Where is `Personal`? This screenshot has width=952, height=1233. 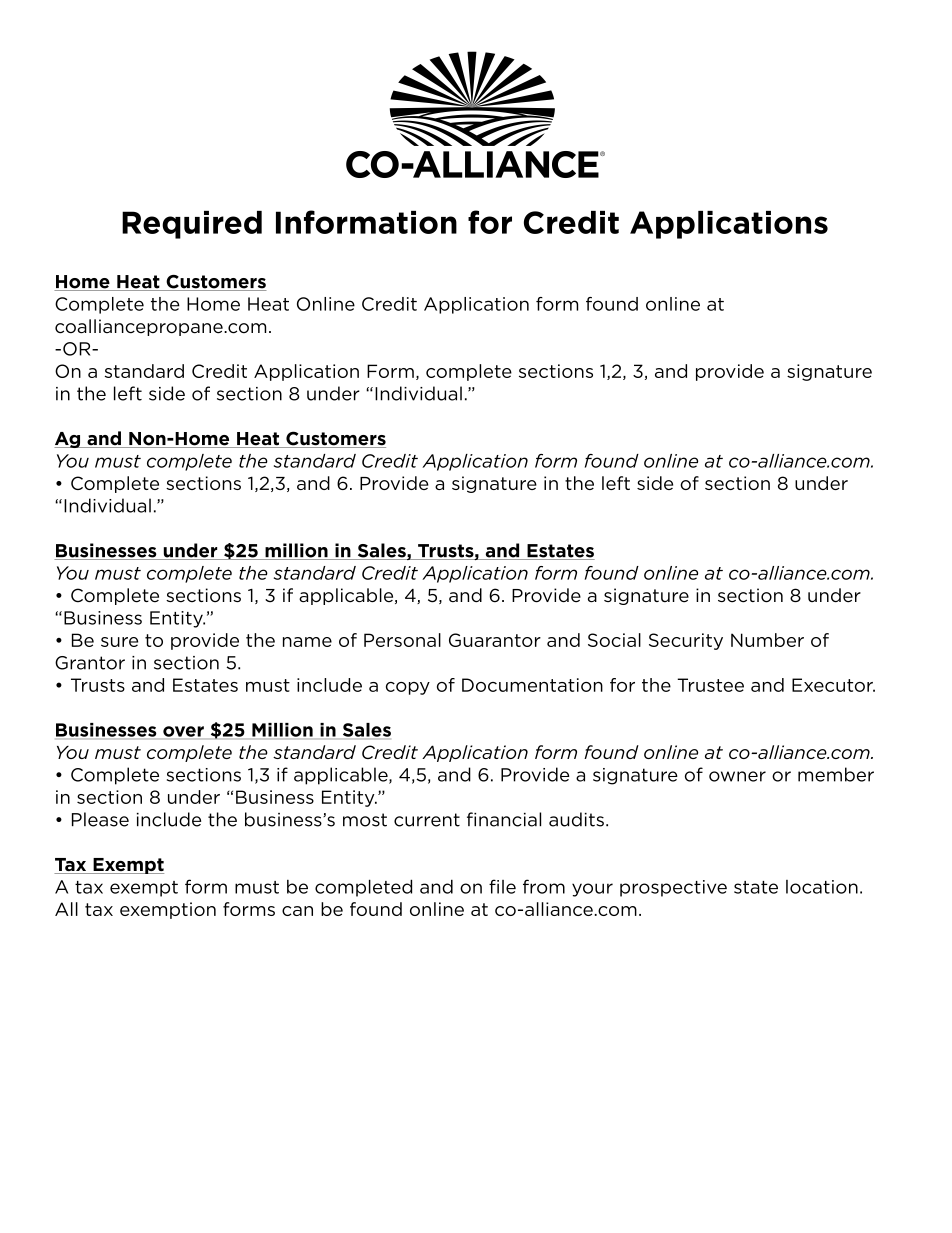 Personal is located at coordinates (402, 640).
